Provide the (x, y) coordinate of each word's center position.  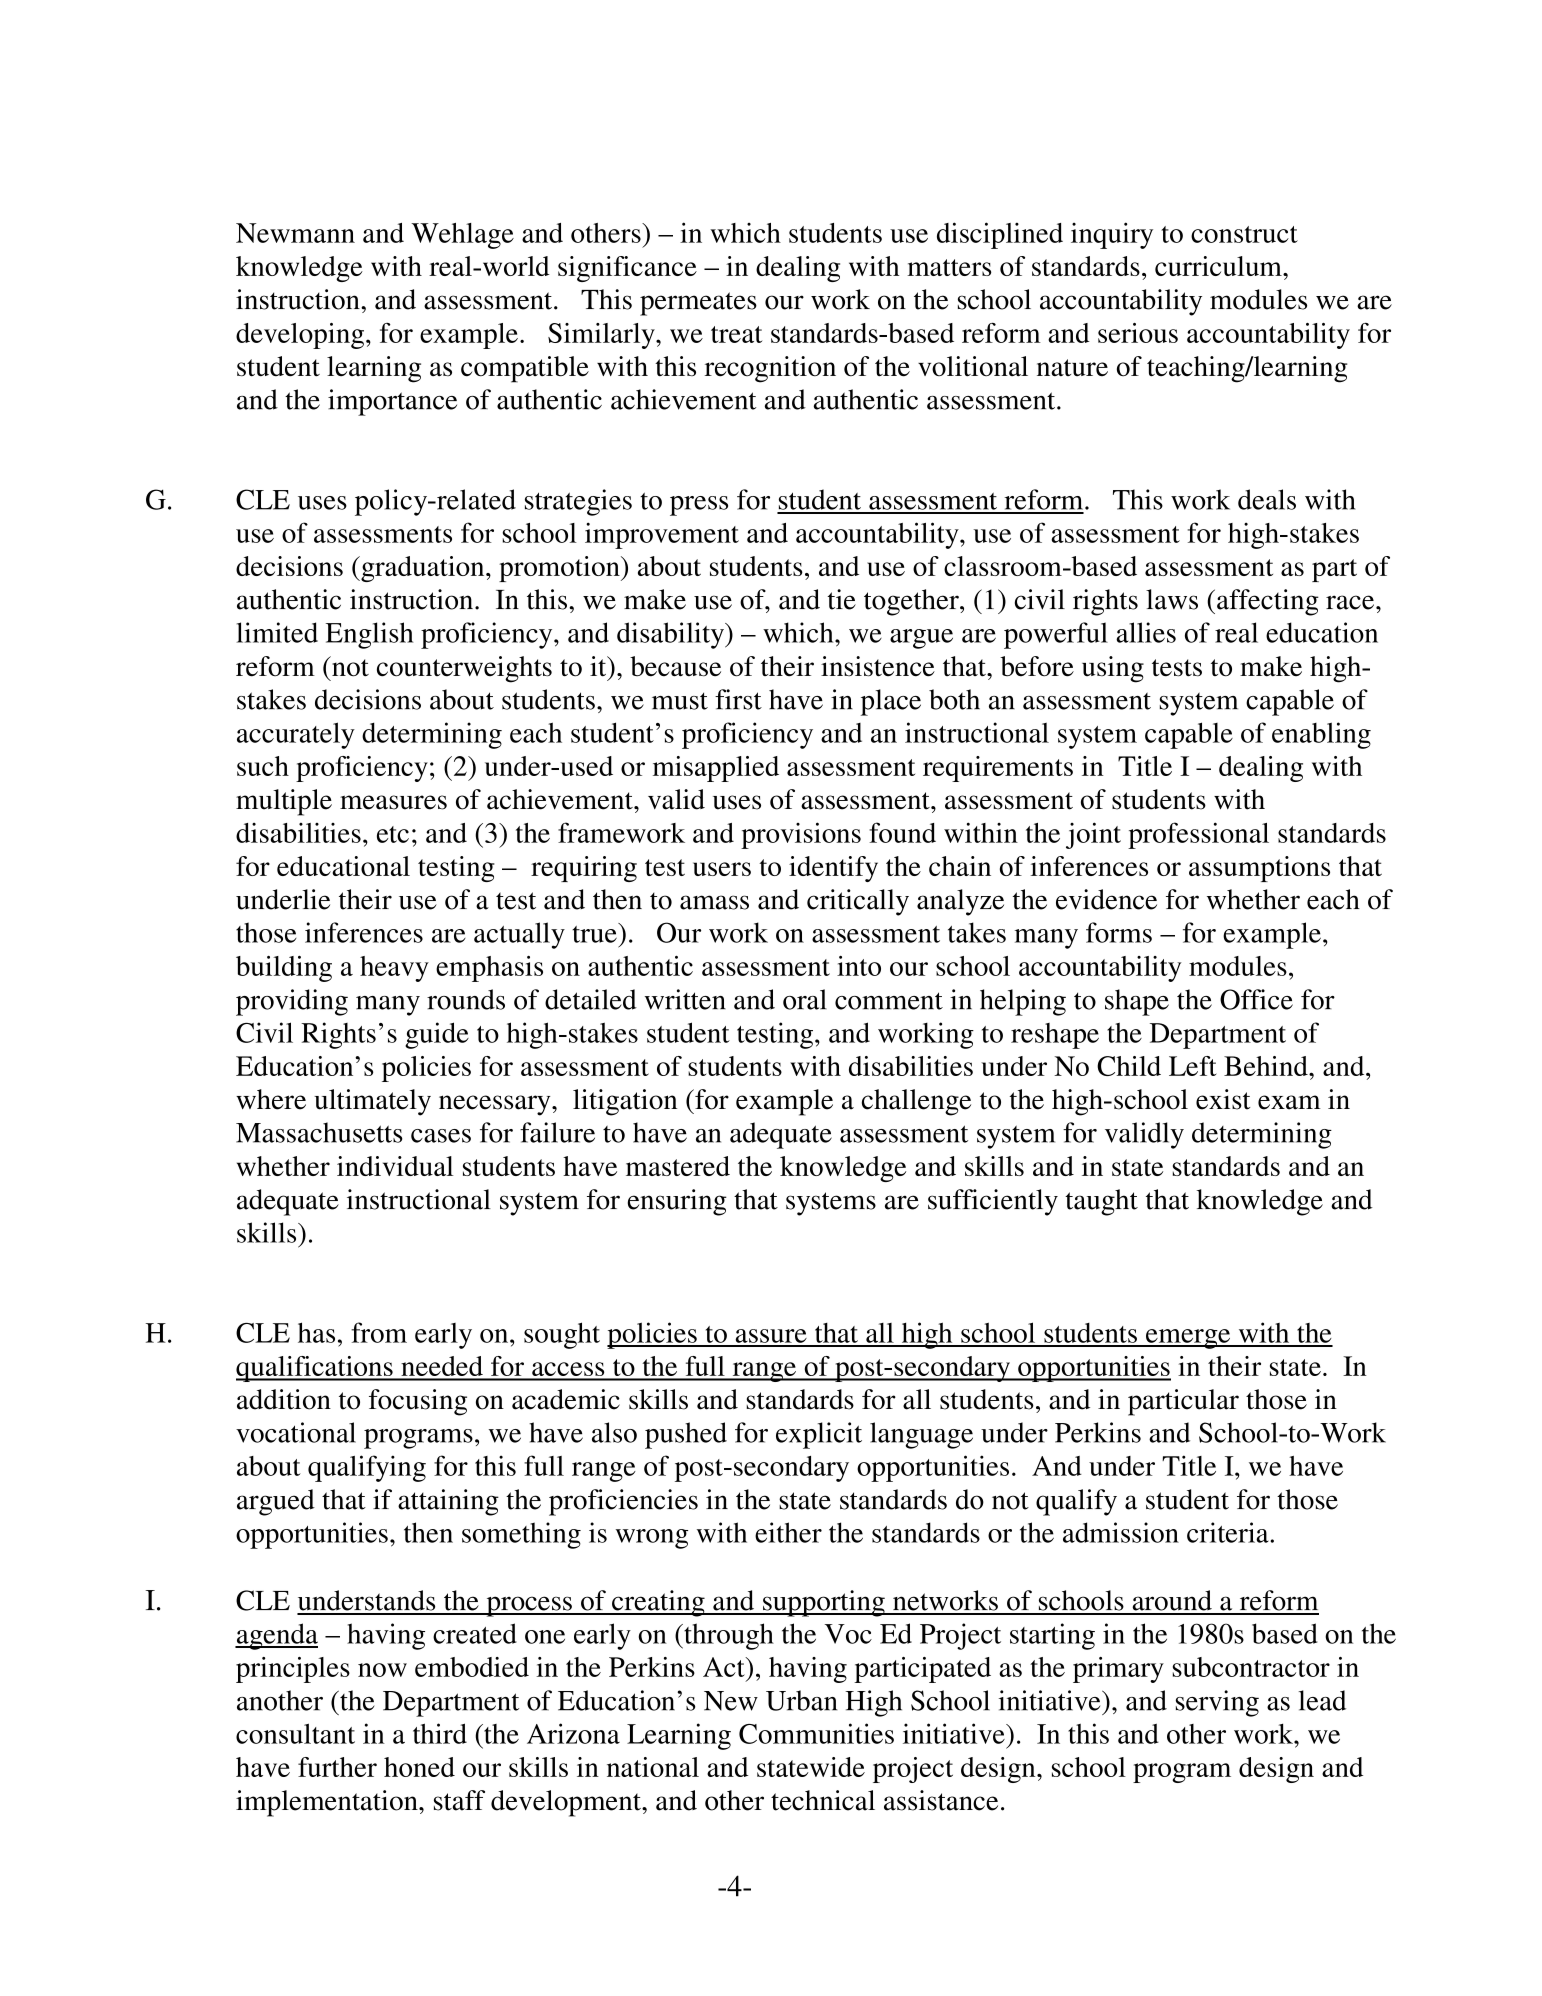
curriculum (1219, 266)
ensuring (677, 1202)
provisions (801, 835)
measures (393, 802)
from (379, 1332)
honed (419, 1767)
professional (1198, 835)
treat (736, 334)
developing (301, 336)
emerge (1188, 1339)
